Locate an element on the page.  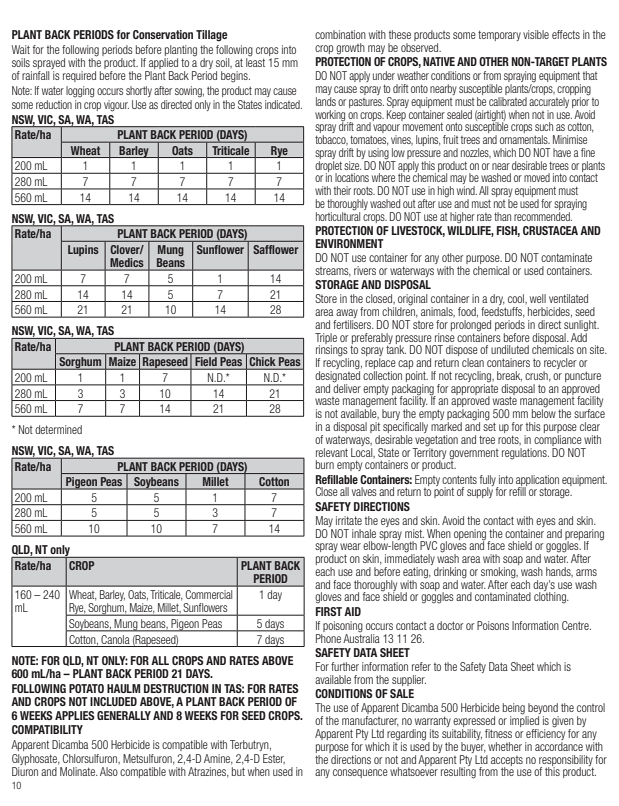
required is located at coordinates (79, 76).
